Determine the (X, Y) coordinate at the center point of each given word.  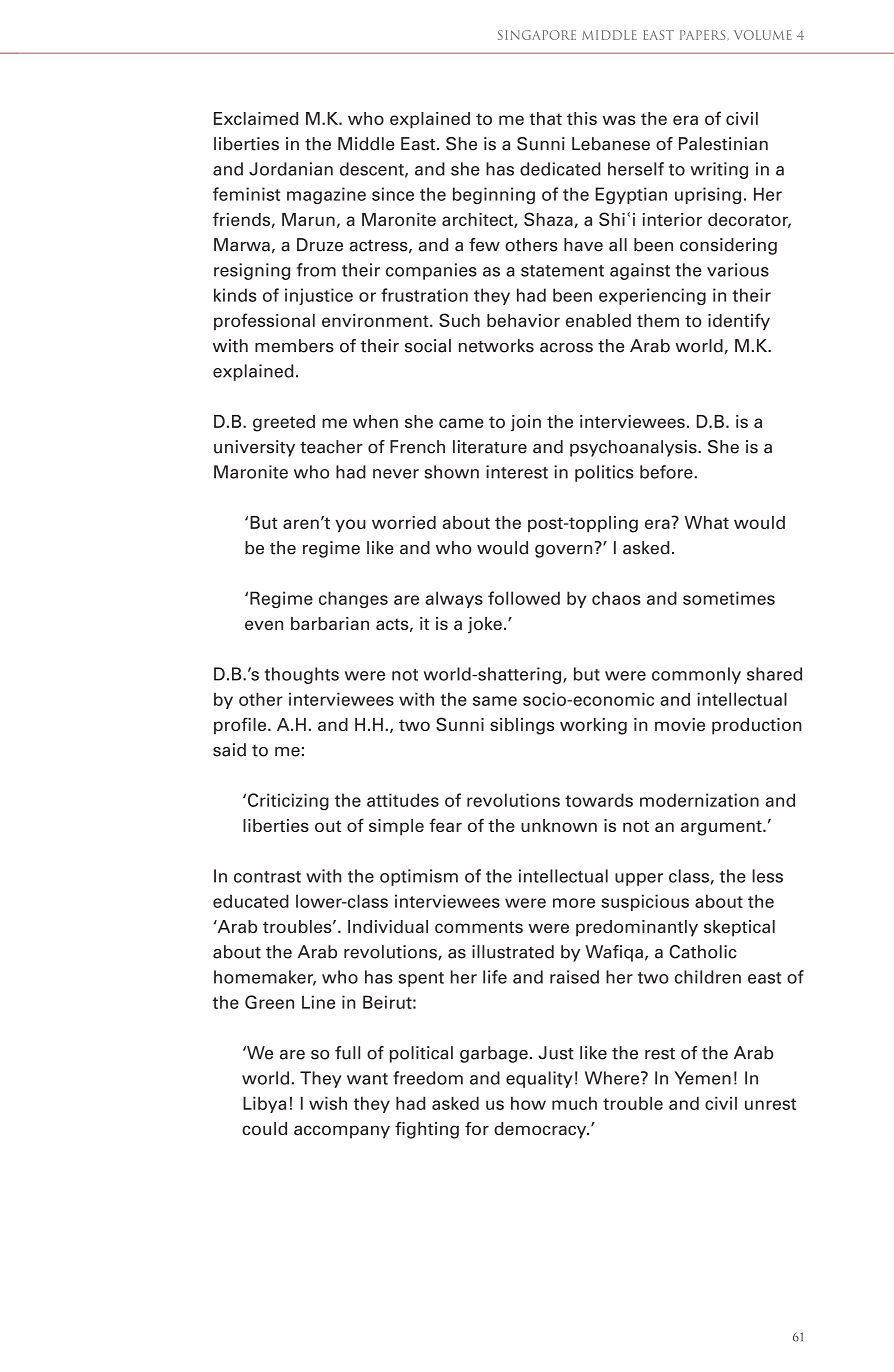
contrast (267, 877)
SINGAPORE (537, 35)
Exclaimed (256, 118)
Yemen (703, 1078)
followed (524, 598)
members (294, 346)
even (264, 625)
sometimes (729, 598)
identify (739, 322)
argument (722, 828)
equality (539, 1079)
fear (445, 825)
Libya (264, 1104)
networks (496, 346)
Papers (703, 35)
